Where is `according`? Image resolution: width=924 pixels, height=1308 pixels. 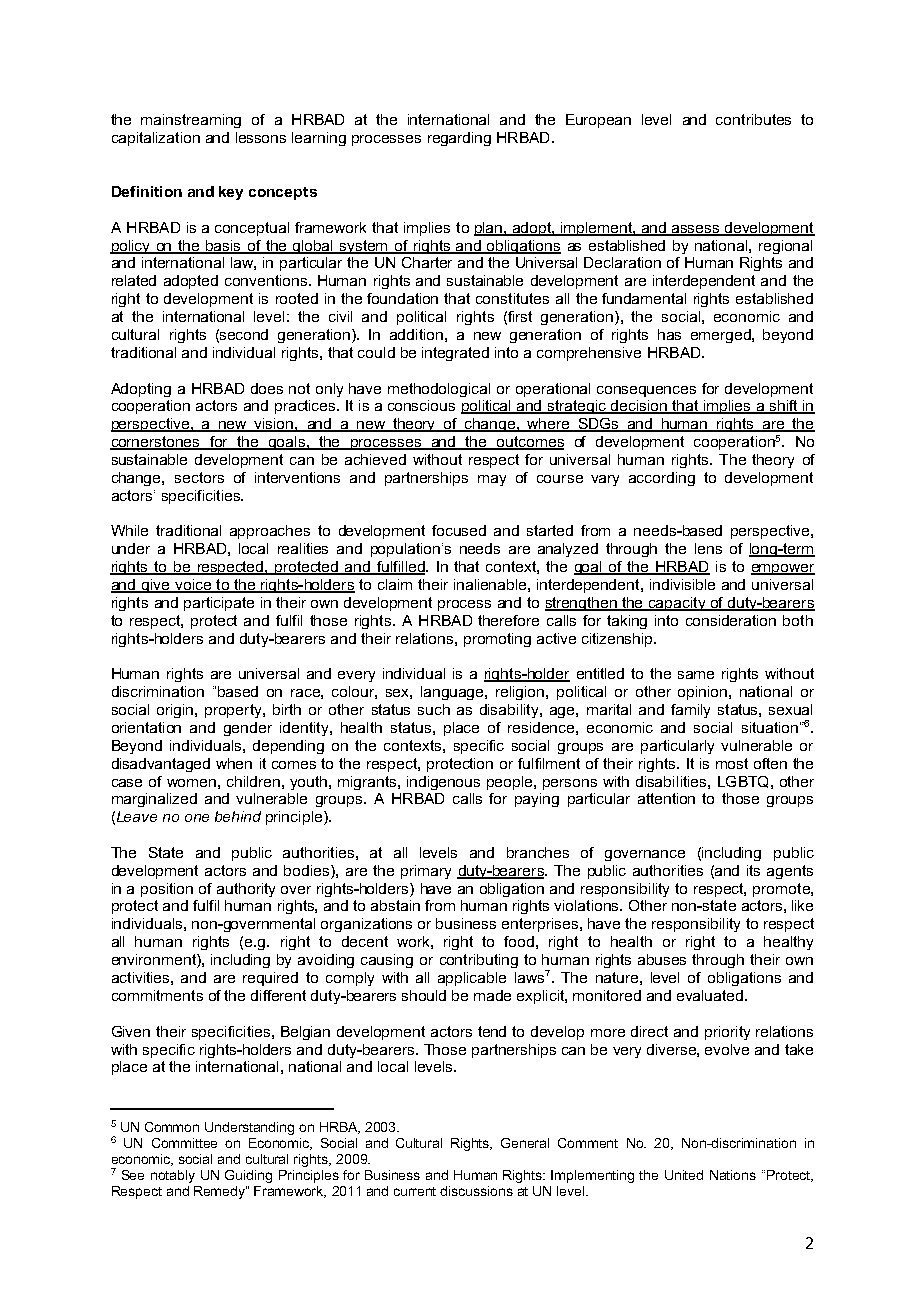 according is located at coordinates (662, 479).
